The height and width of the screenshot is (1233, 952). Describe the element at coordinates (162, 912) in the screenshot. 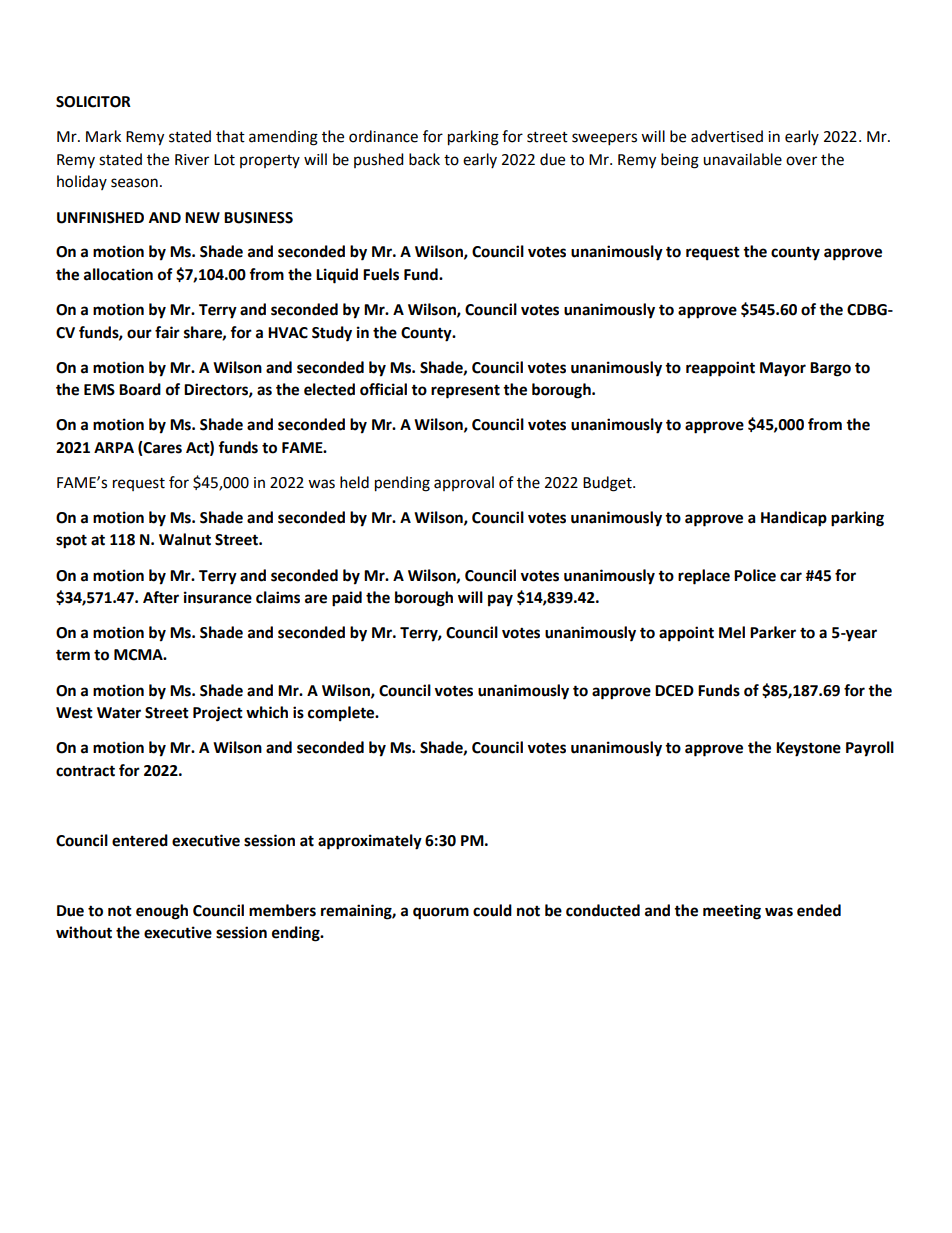

I see `enough` at that location.
